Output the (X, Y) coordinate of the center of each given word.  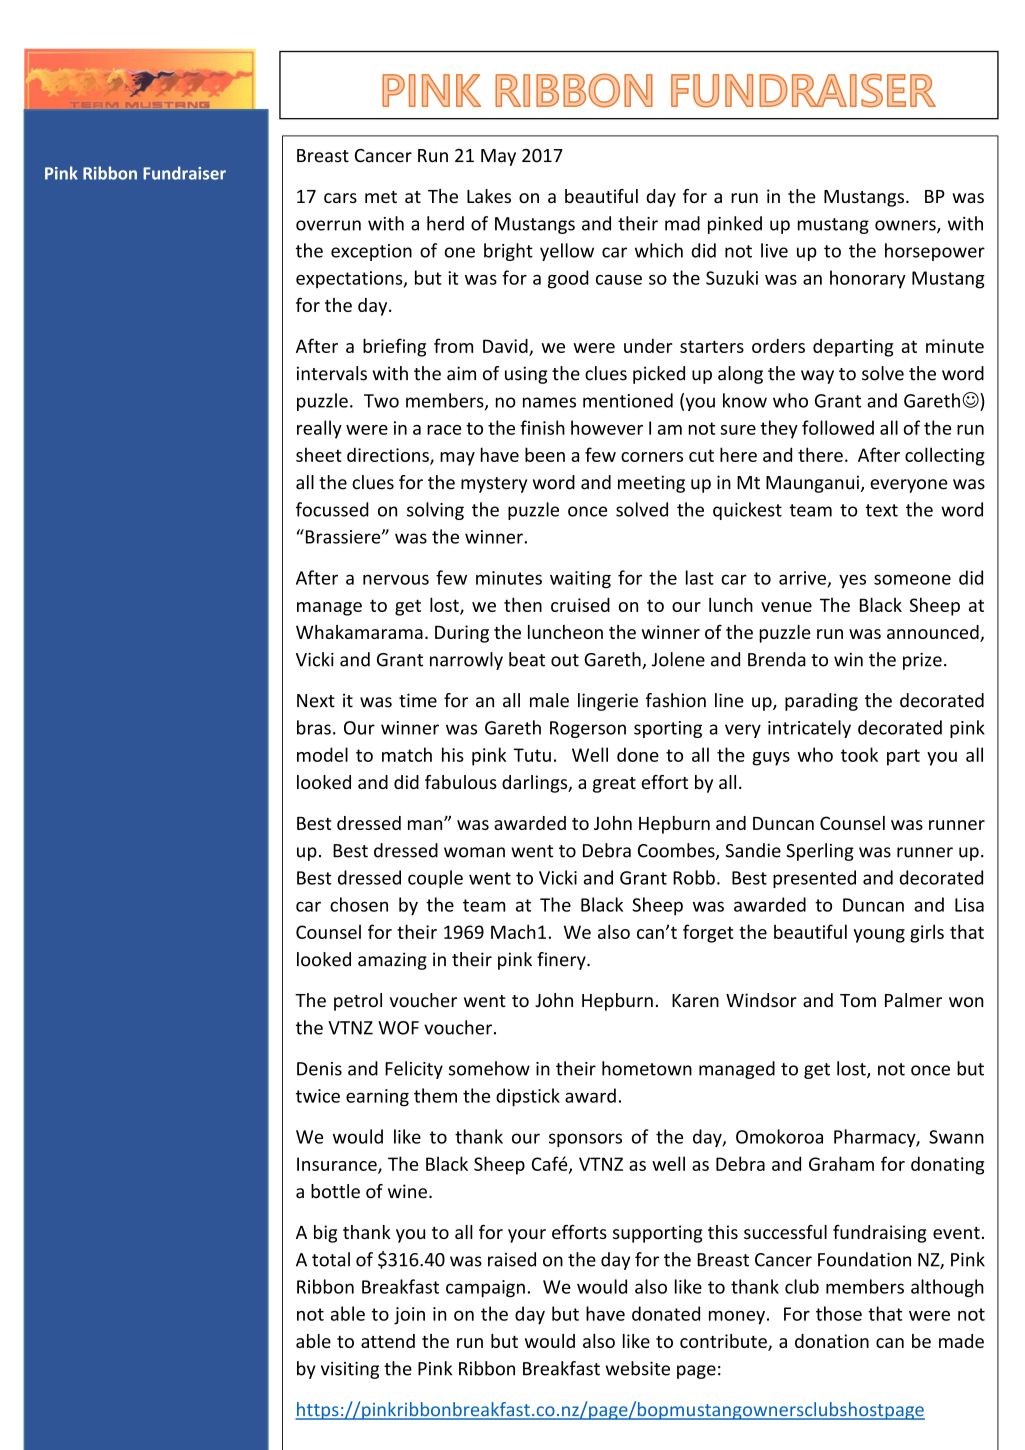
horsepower (935, 252)
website (638, 1368)
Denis (319, 1069)
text (881, 510)
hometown (647, 1068)
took (859, 754)
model (322, 754)
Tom (858, 1001)
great (614, 785)
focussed (332, 509)
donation (832, 1341)
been (545, 454)
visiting (350, 1370)
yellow (567, 252)
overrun (328, 225)
